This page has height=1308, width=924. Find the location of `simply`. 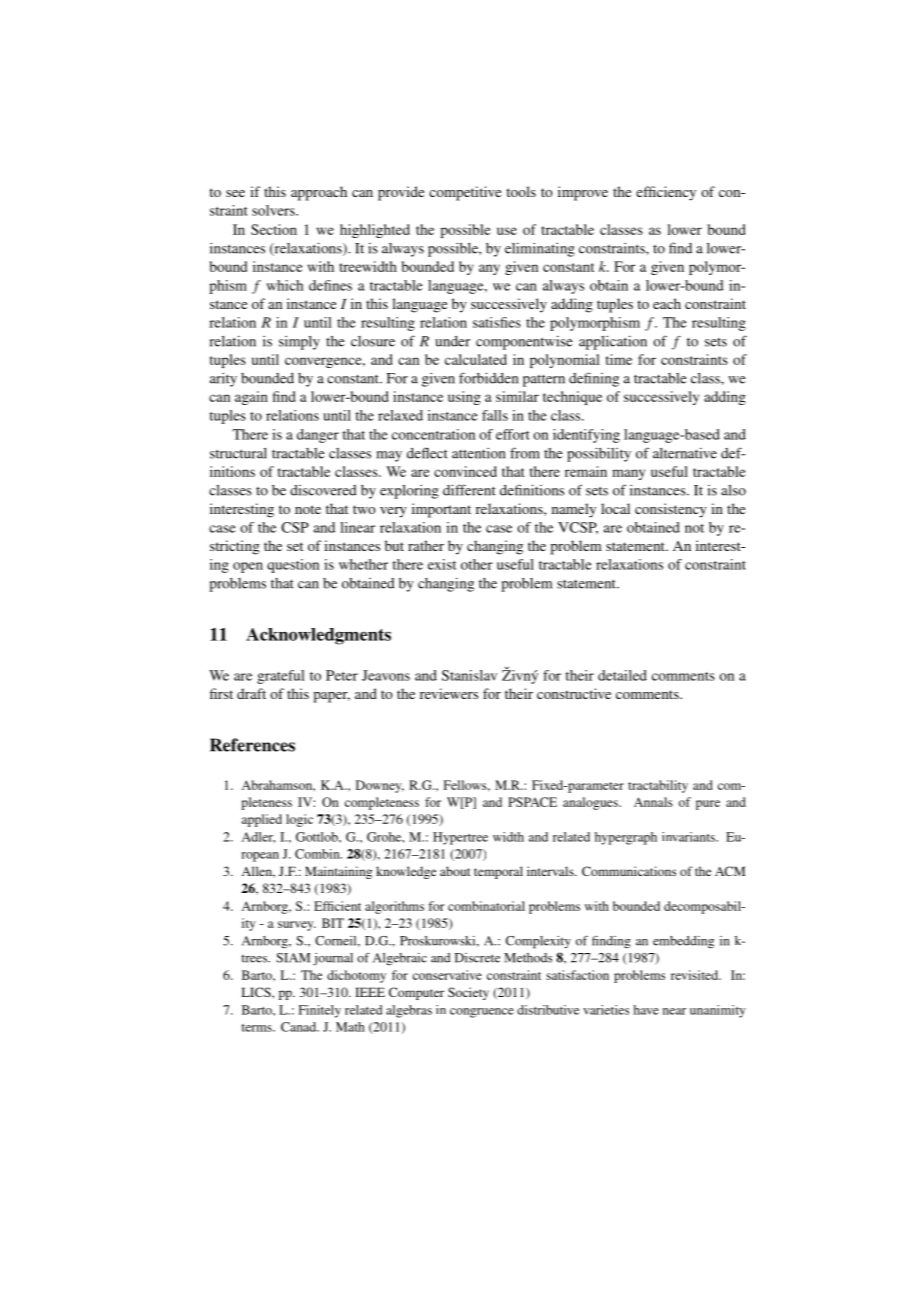

simply is located at coordinates (299, 343).
